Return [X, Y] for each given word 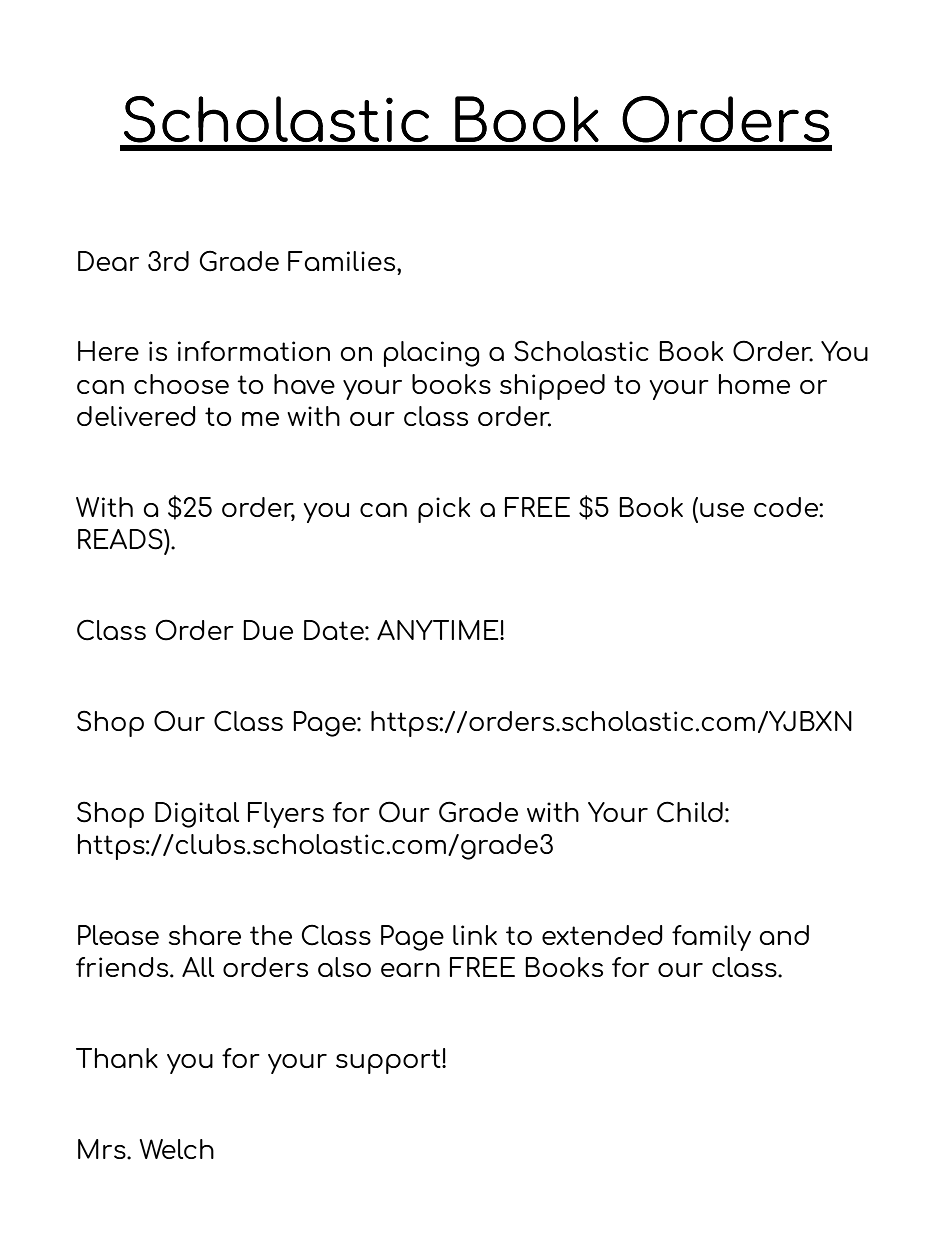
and [784, 935]
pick [444, 510]
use [722, 510]
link [475, 935]
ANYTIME [439, 630]
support [389, 1061]
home [754, 384]
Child [690, 812]
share [205, 935]
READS [121, 539]
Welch [177, 1149]
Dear [108, 261]
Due [268, 630]
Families [343, 261]
